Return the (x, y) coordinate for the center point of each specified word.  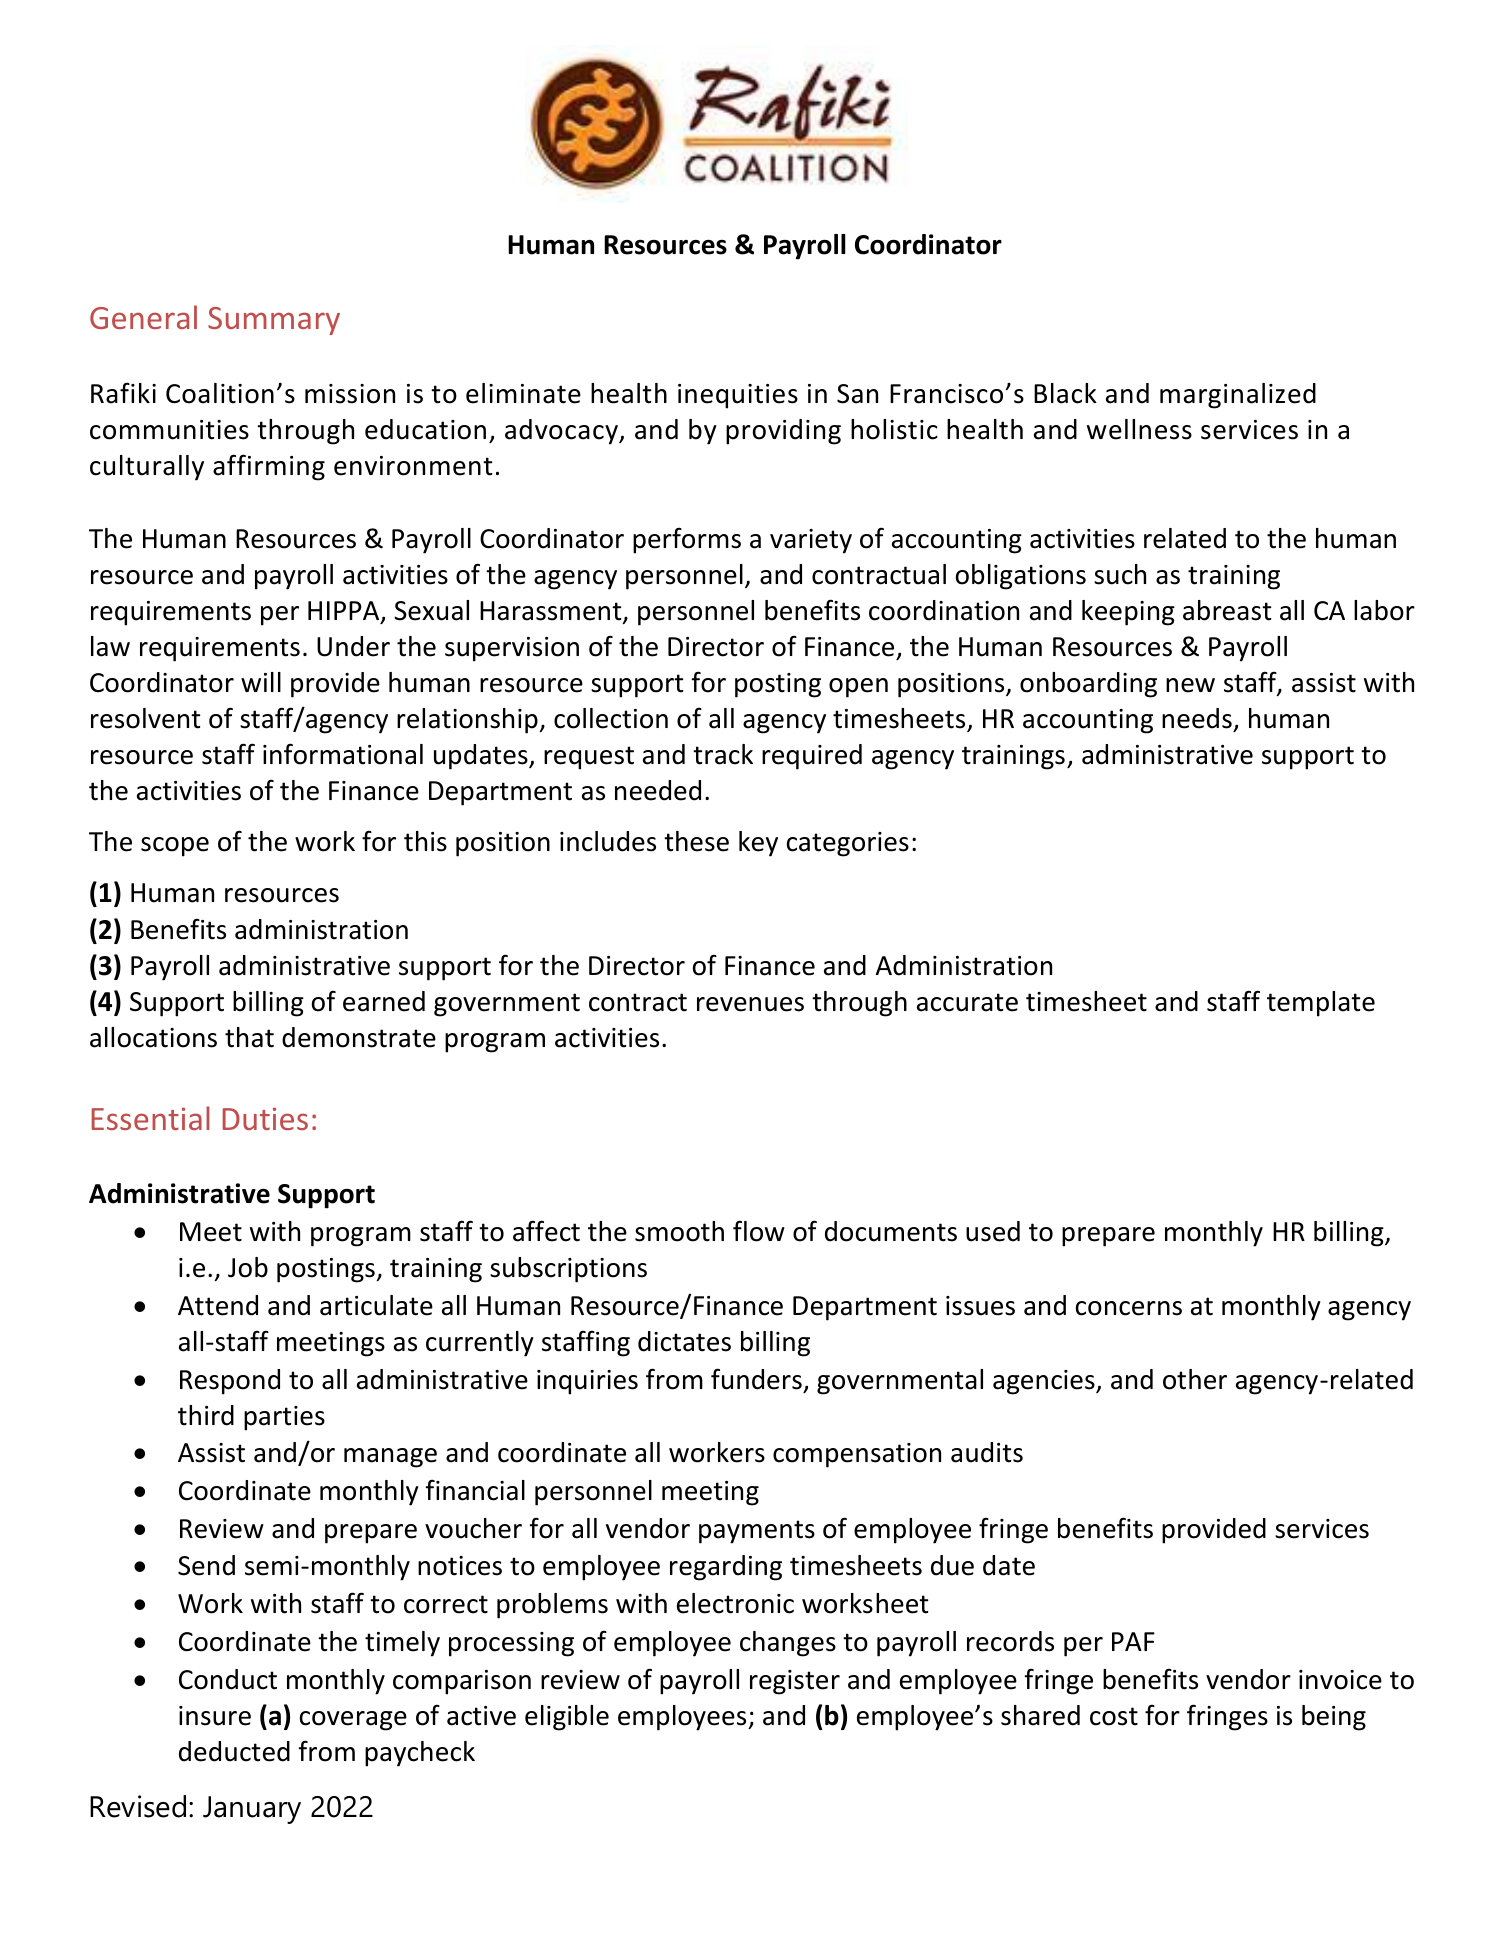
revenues (750, 1004)
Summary (274, 321)
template (1321, 1004)
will (261, 682)
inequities (738, 396)
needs (1197, 718)
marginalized (1238, 396)
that (249, 1037)
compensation (857, 1455)
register (795, 1682)
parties (284, 1418)
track (723, 754)
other (1195, 1379)
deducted (234, 1751)
